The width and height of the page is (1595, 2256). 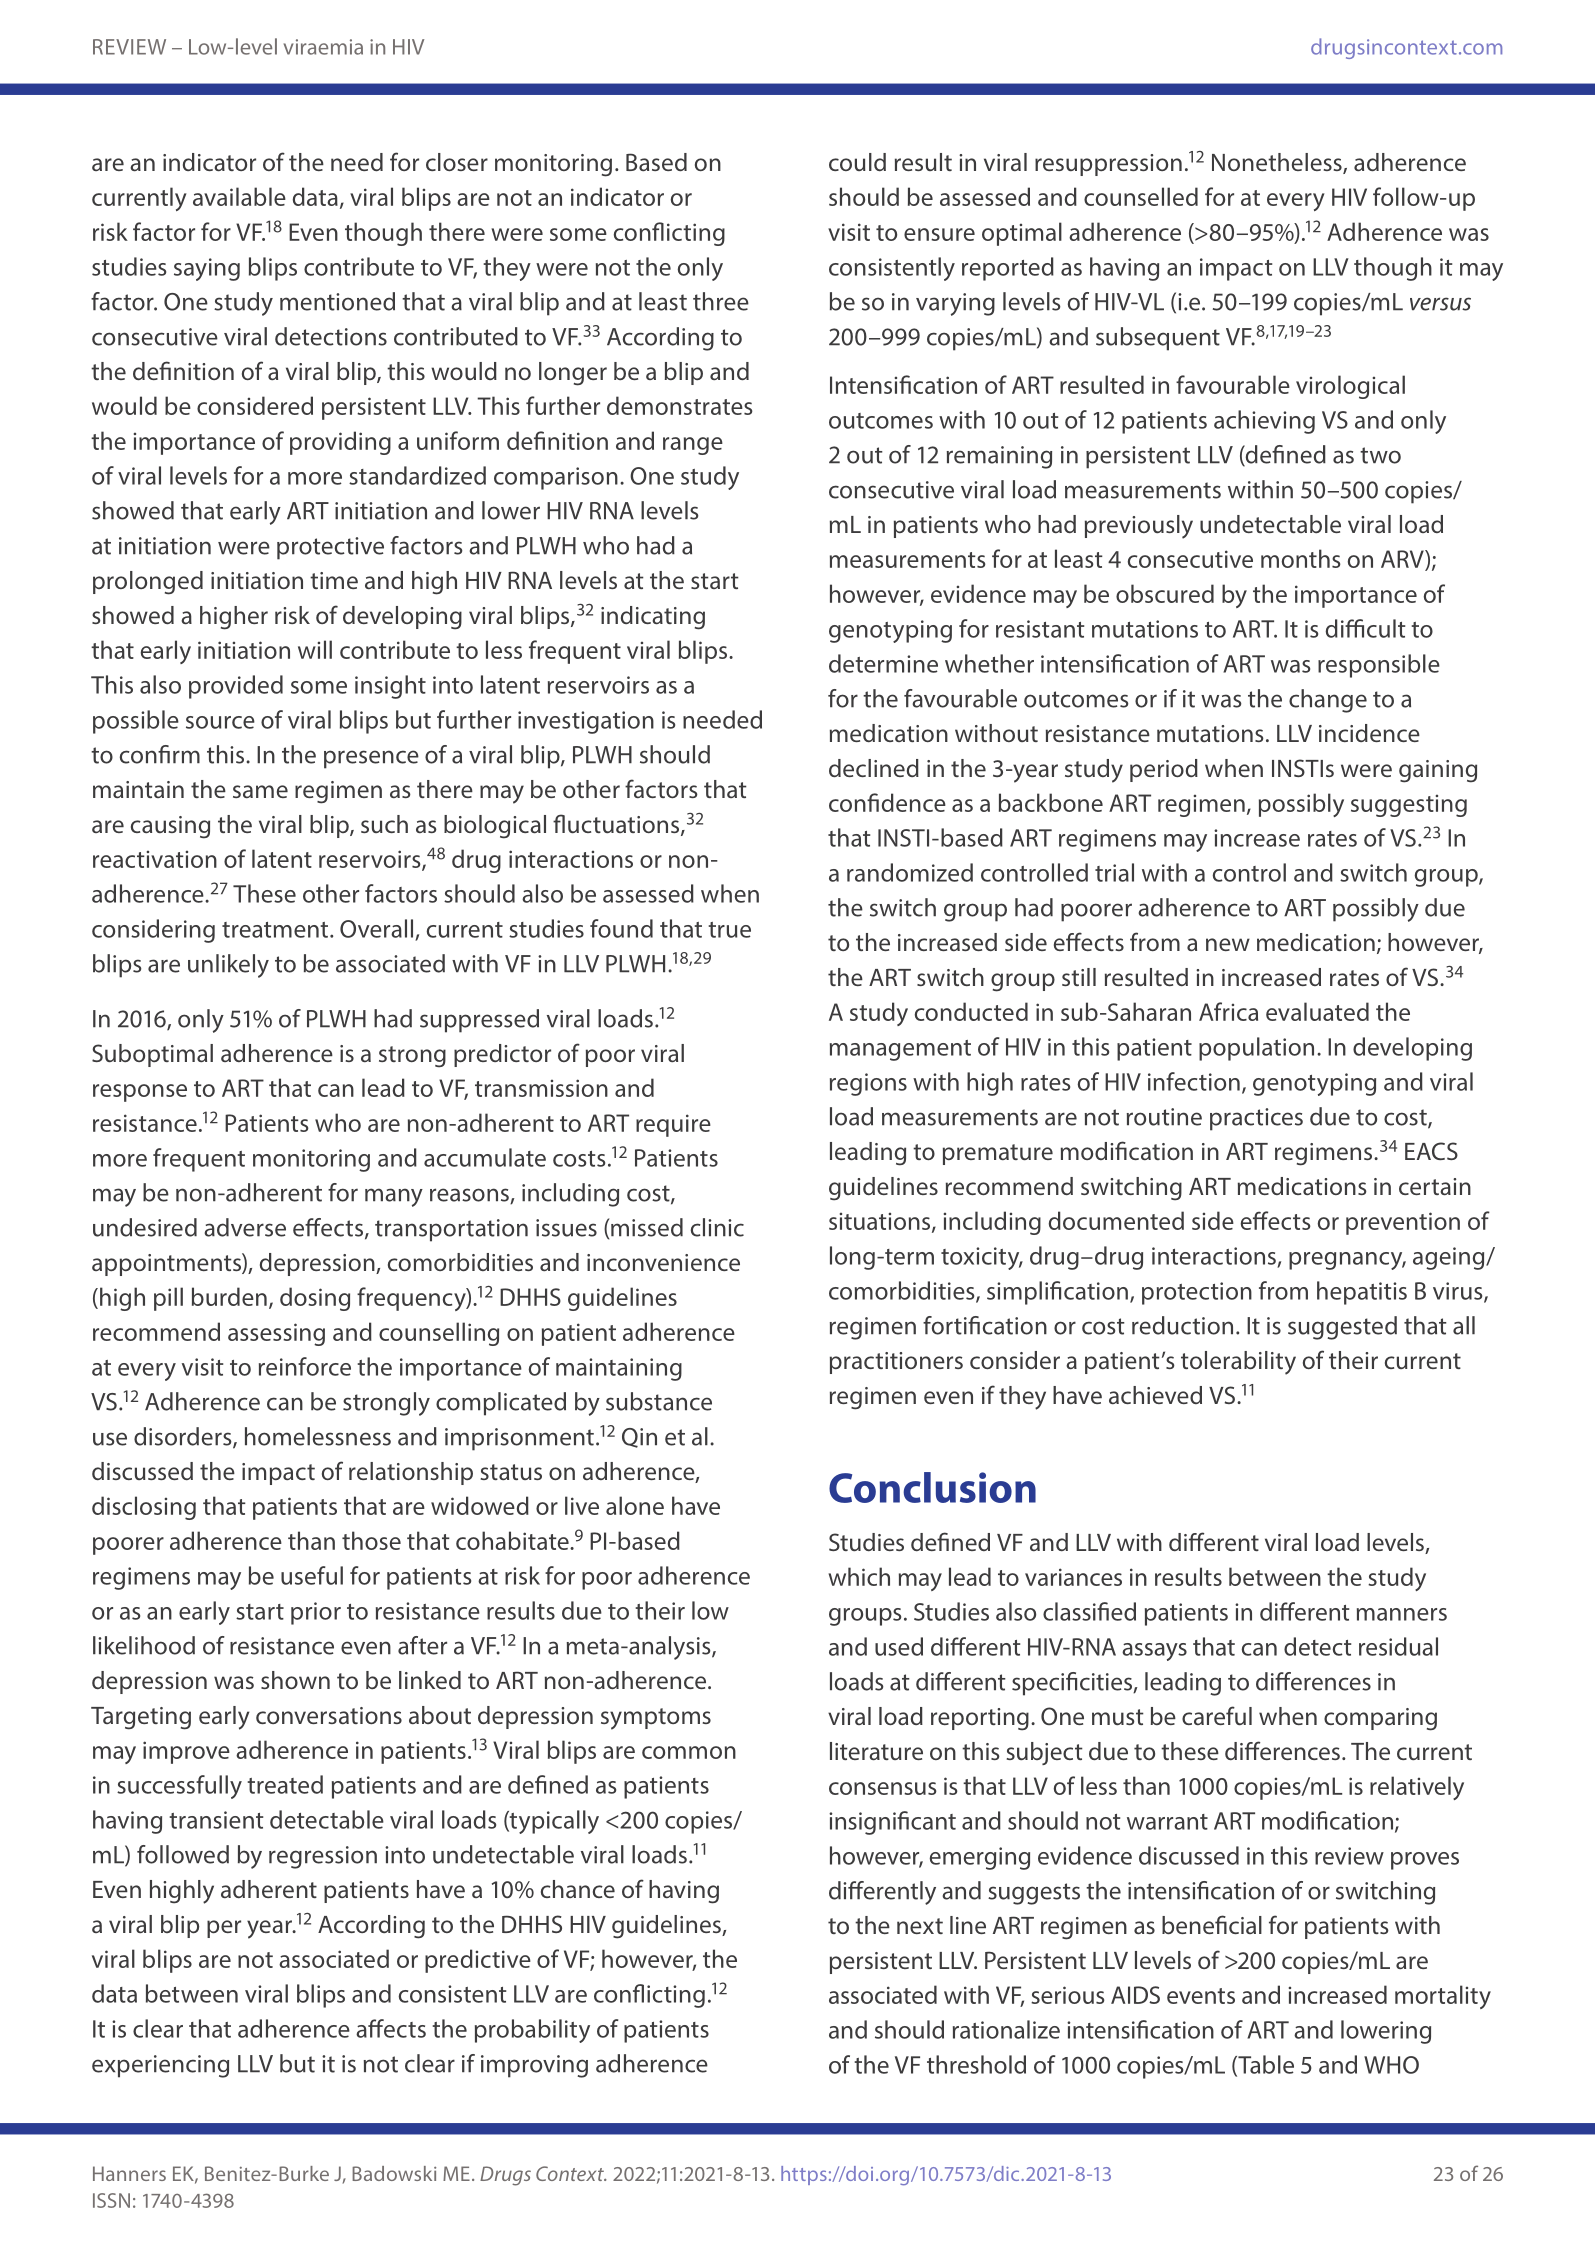 I want to click on mortality, so click(x=1443, y=1997).
